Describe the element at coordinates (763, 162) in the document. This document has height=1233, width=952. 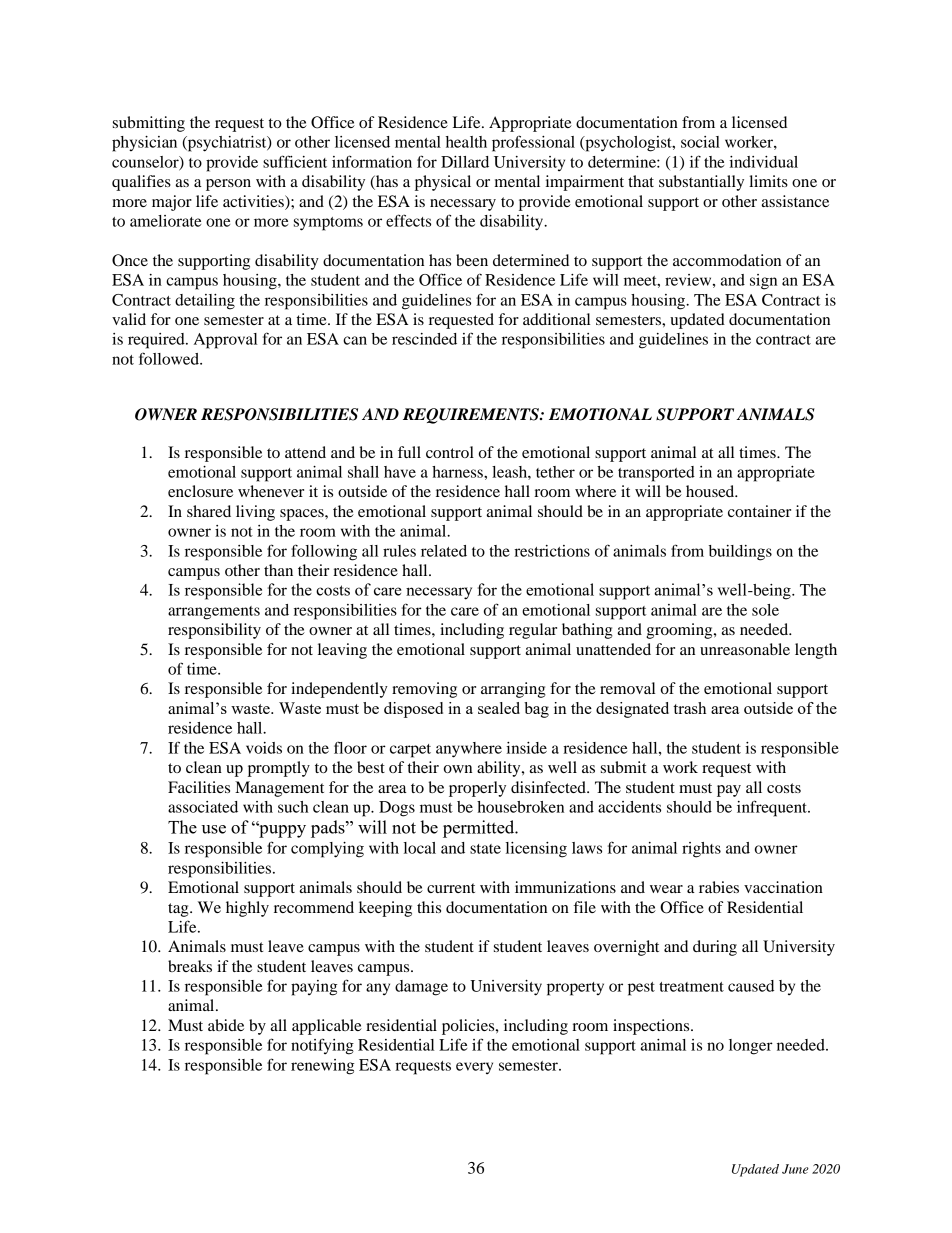
I see `individual` at that location.
